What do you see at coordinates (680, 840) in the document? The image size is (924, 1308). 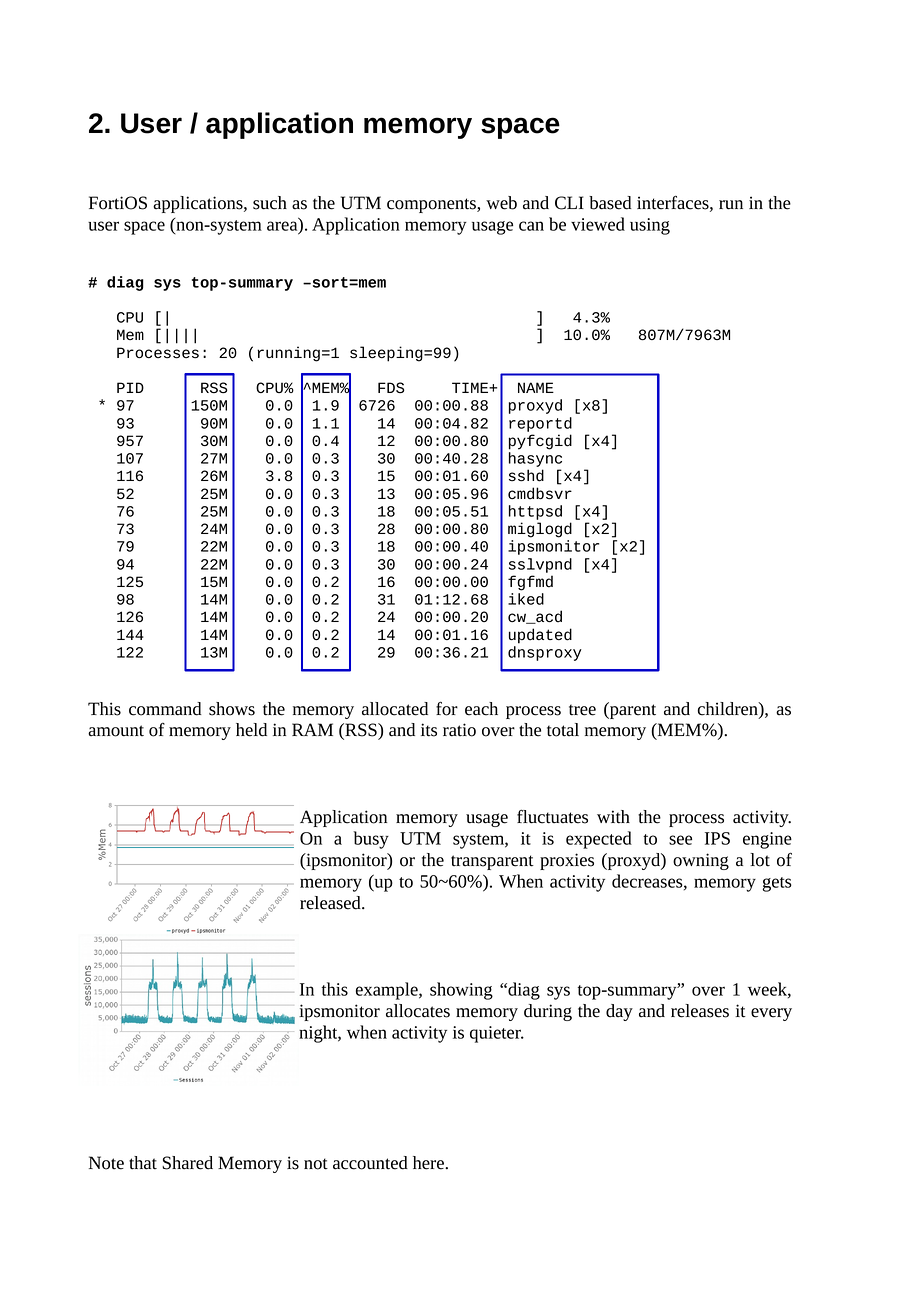 I see `see` at bounding box center [680, 840].
